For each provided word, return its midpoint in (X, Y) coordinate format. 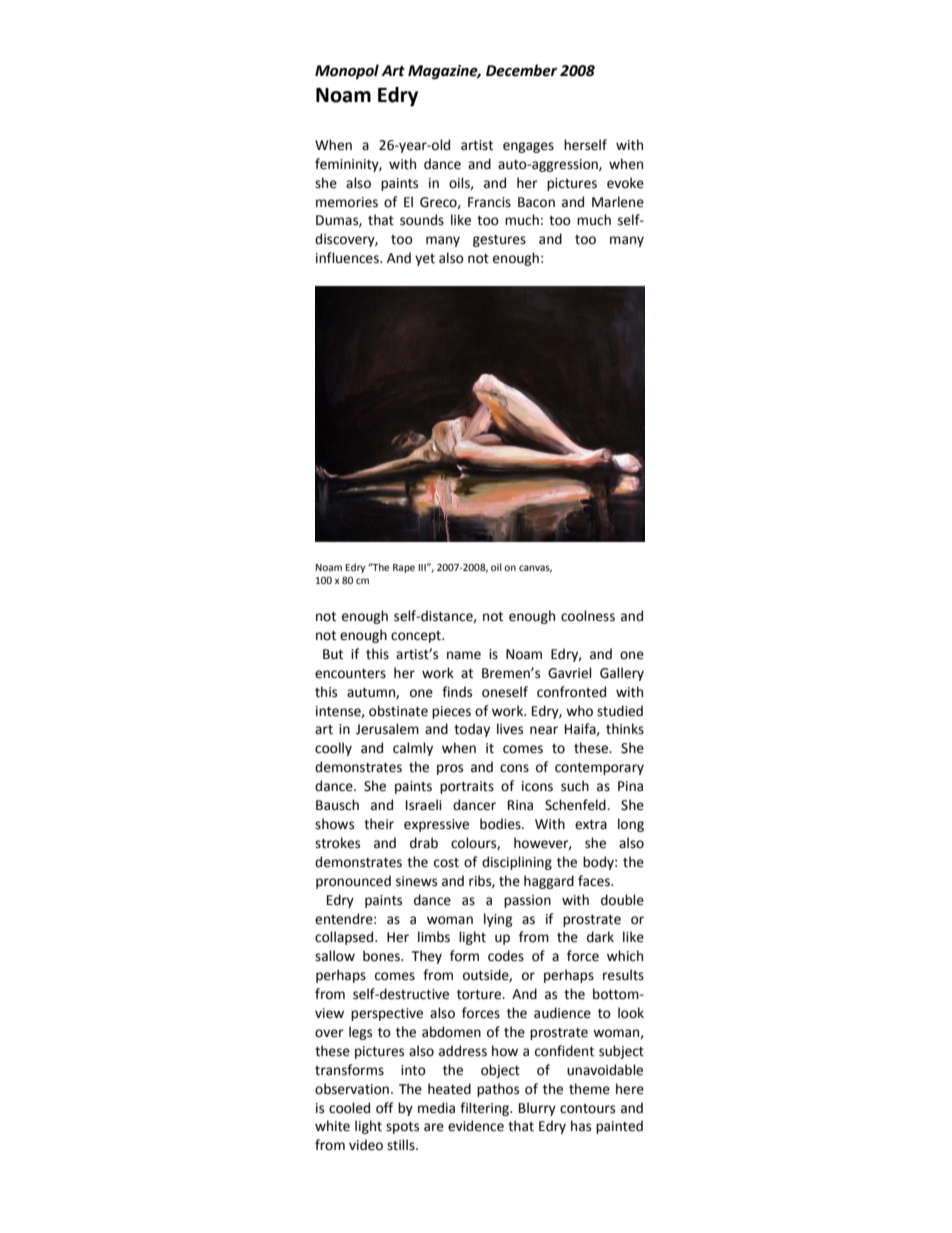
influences (348, 258)
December (521, 70)
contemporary (599, 769)
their (379, 824)
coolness (588, 616)
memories (347, 202)
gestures (499, 241)
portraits (467, 787)
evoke (625, 183)
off (384, 1108)
